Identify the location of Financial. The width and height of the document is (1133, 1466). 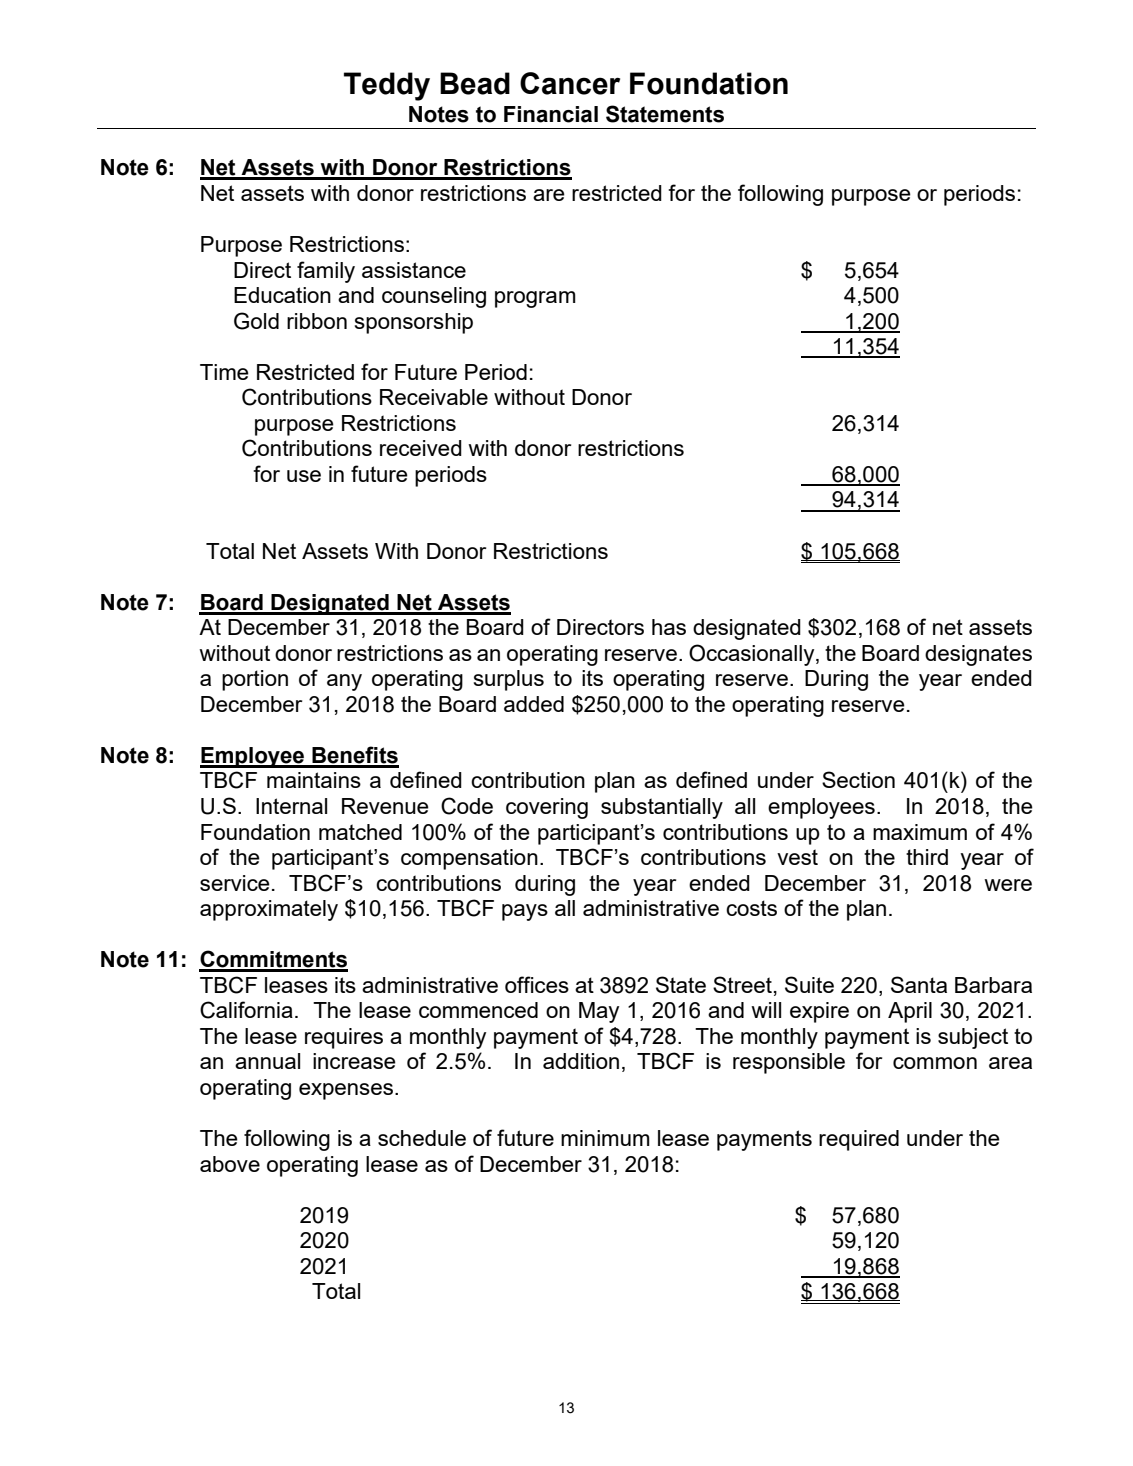
(551, 114).
